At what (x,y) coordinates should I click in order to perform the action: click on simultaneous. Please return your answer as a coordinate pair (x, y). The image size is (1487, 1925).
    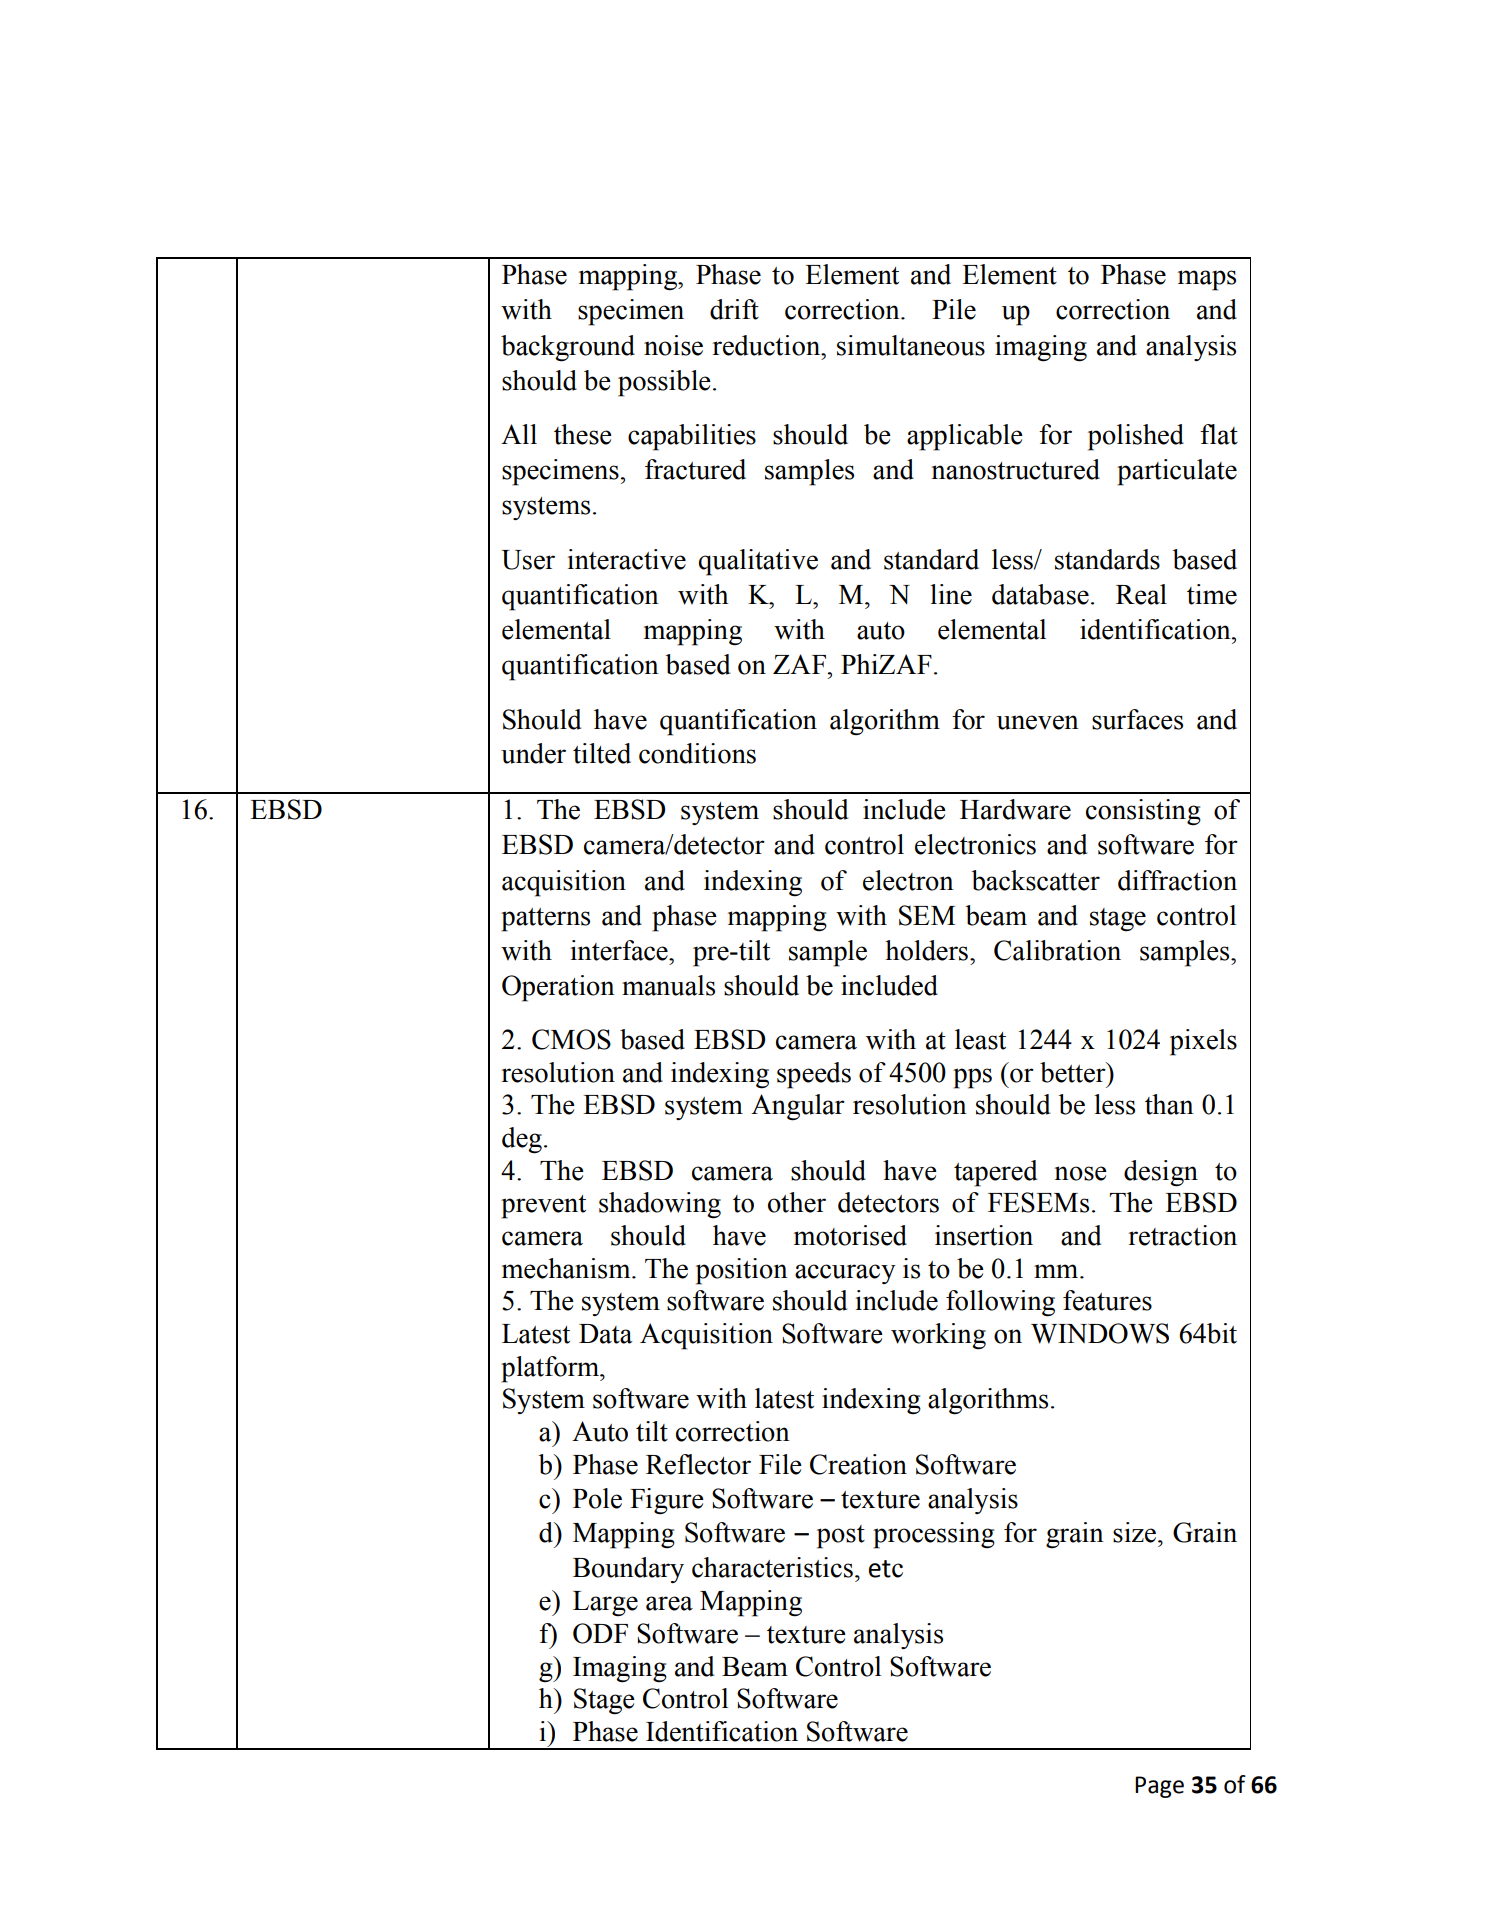
    Looking at the image, I should click on (911, 345).
